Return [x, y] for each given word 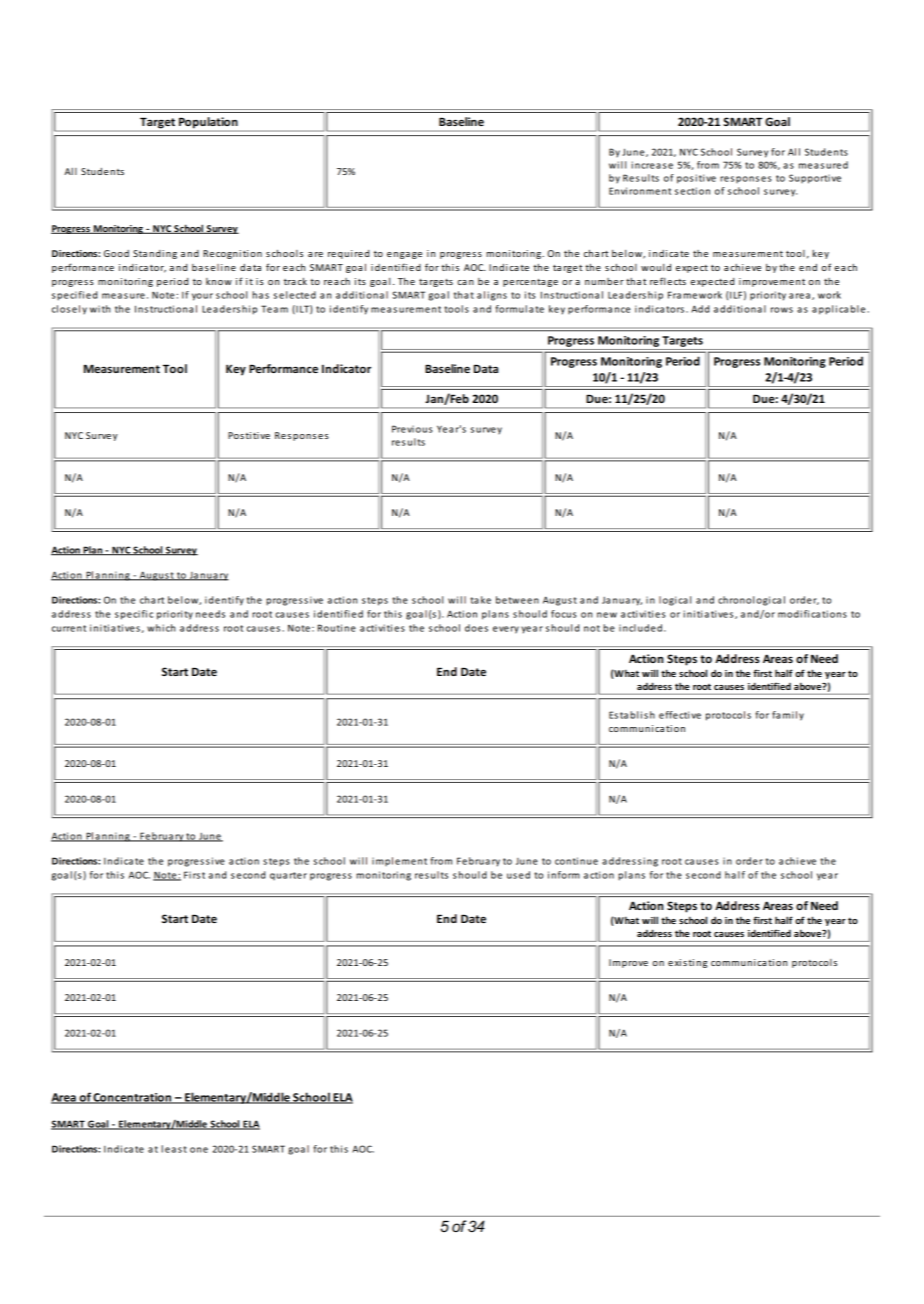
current [69, 628]
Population [208, 124]
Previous [412, 429]
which [161, 628]
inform [564, 875]
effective [680, 715]
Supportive [815, 179]
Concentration [132, 1098]
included [640, 628]
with [100, 309]
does [476, 628]
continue [576, 861]
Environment [640, 191]
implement [399, 861]
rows [782, 310]
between [517, 600]
